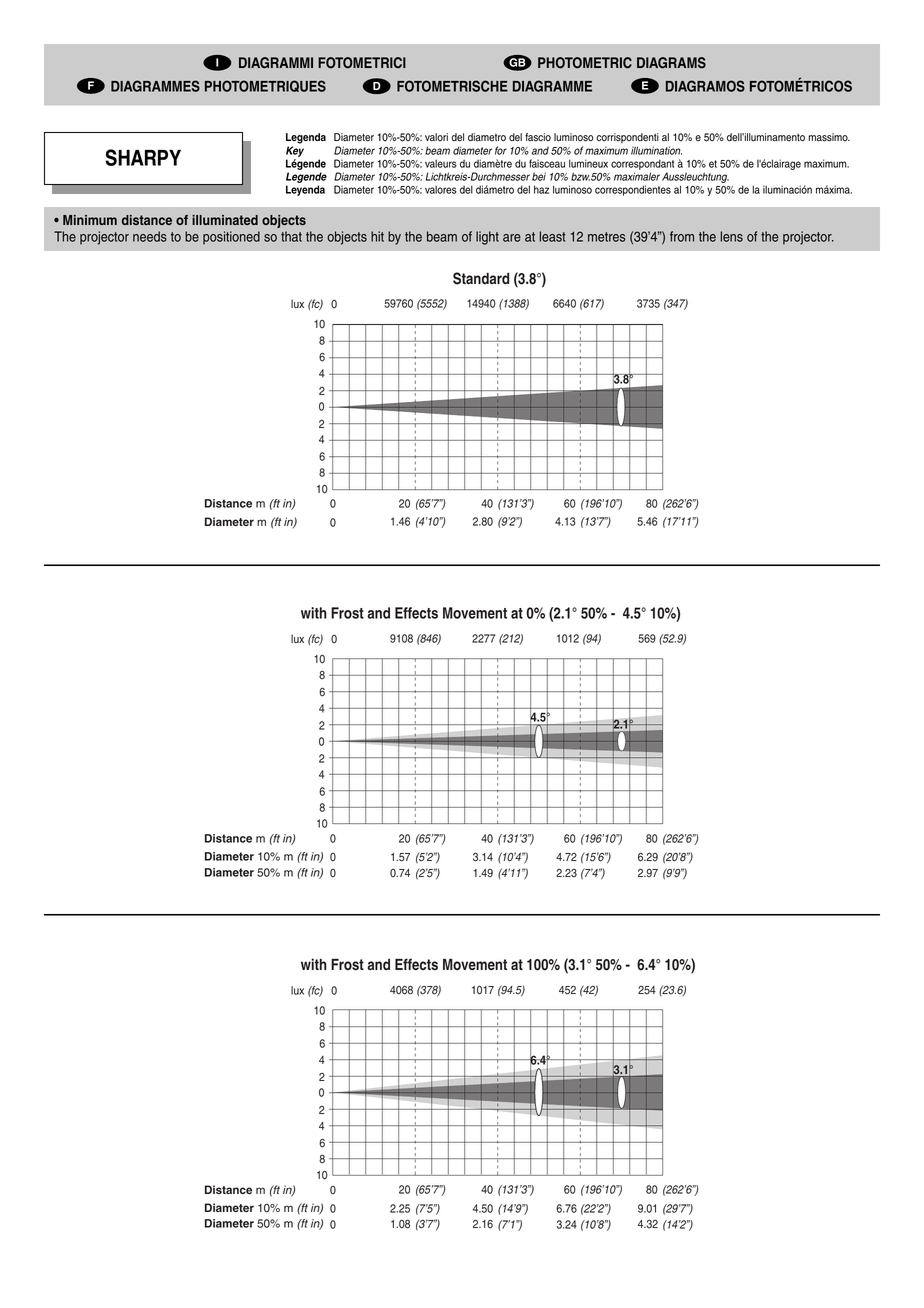 The width and height of the screenshot is (924, 1308). What do you see at coordinates (829, 137) in the screenshot?
I see `massimo` at bounding box center [829, 137].
